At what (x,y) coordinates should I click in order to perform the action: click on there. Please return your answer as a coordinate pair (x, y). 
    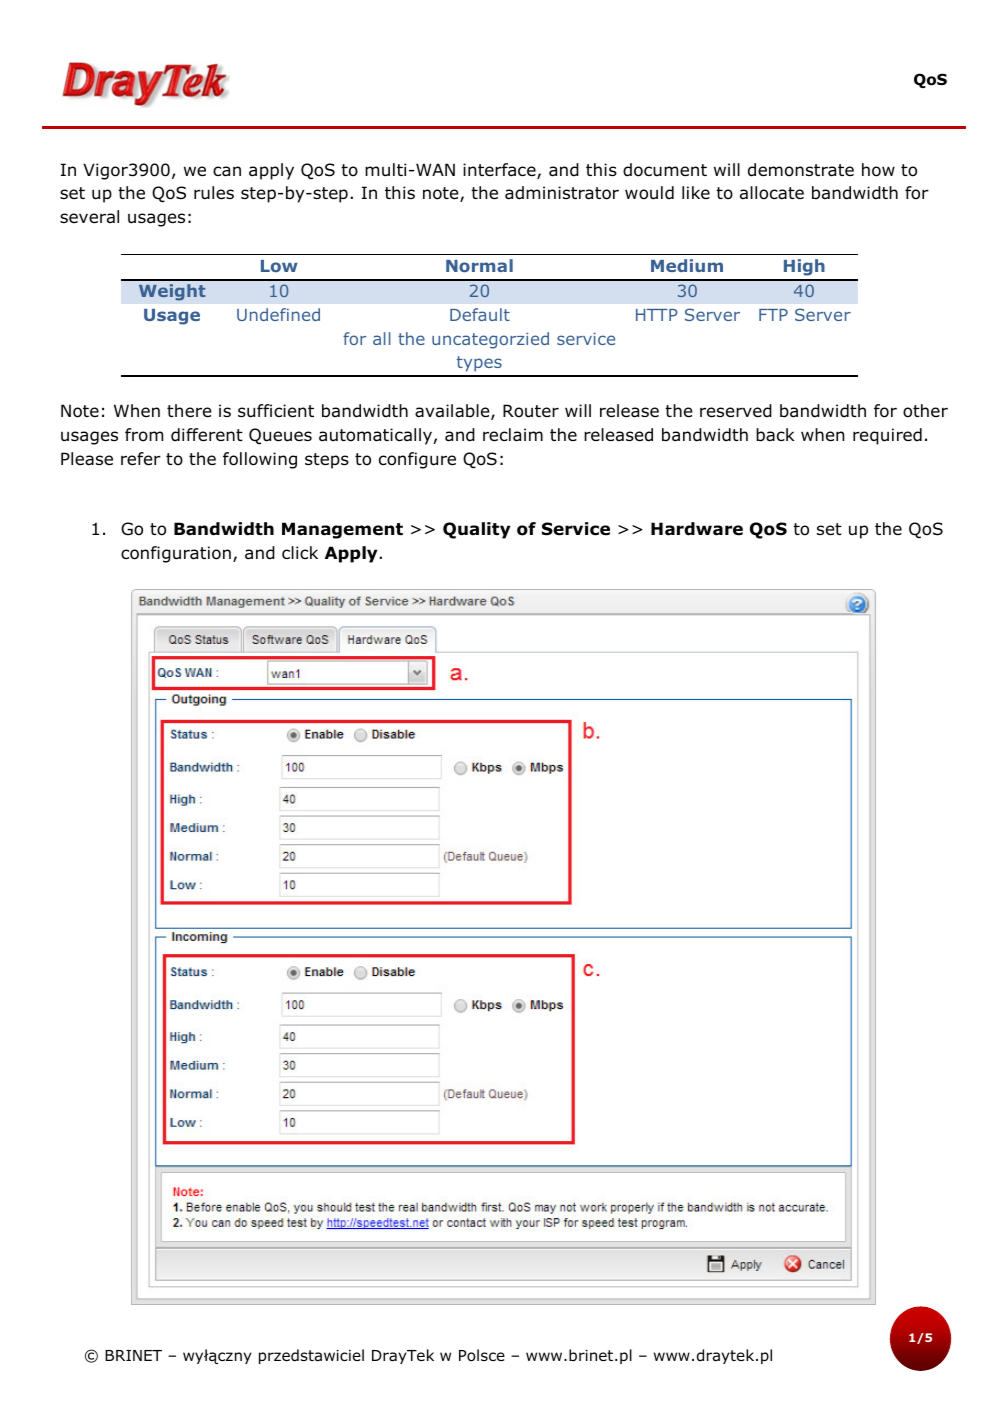
    Looking at the image, I should click on (189, 411).
